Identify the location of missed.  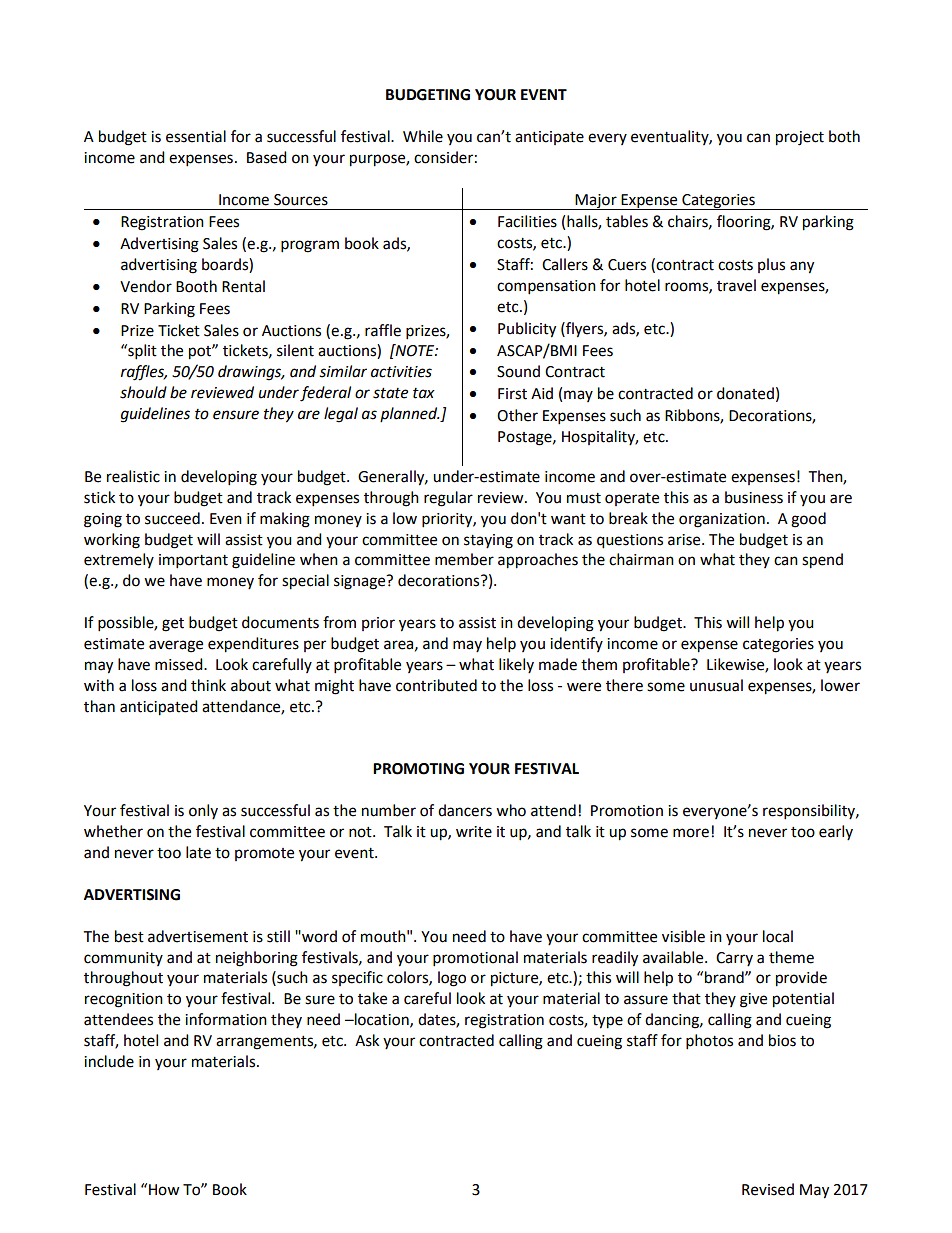
(180, 664).
